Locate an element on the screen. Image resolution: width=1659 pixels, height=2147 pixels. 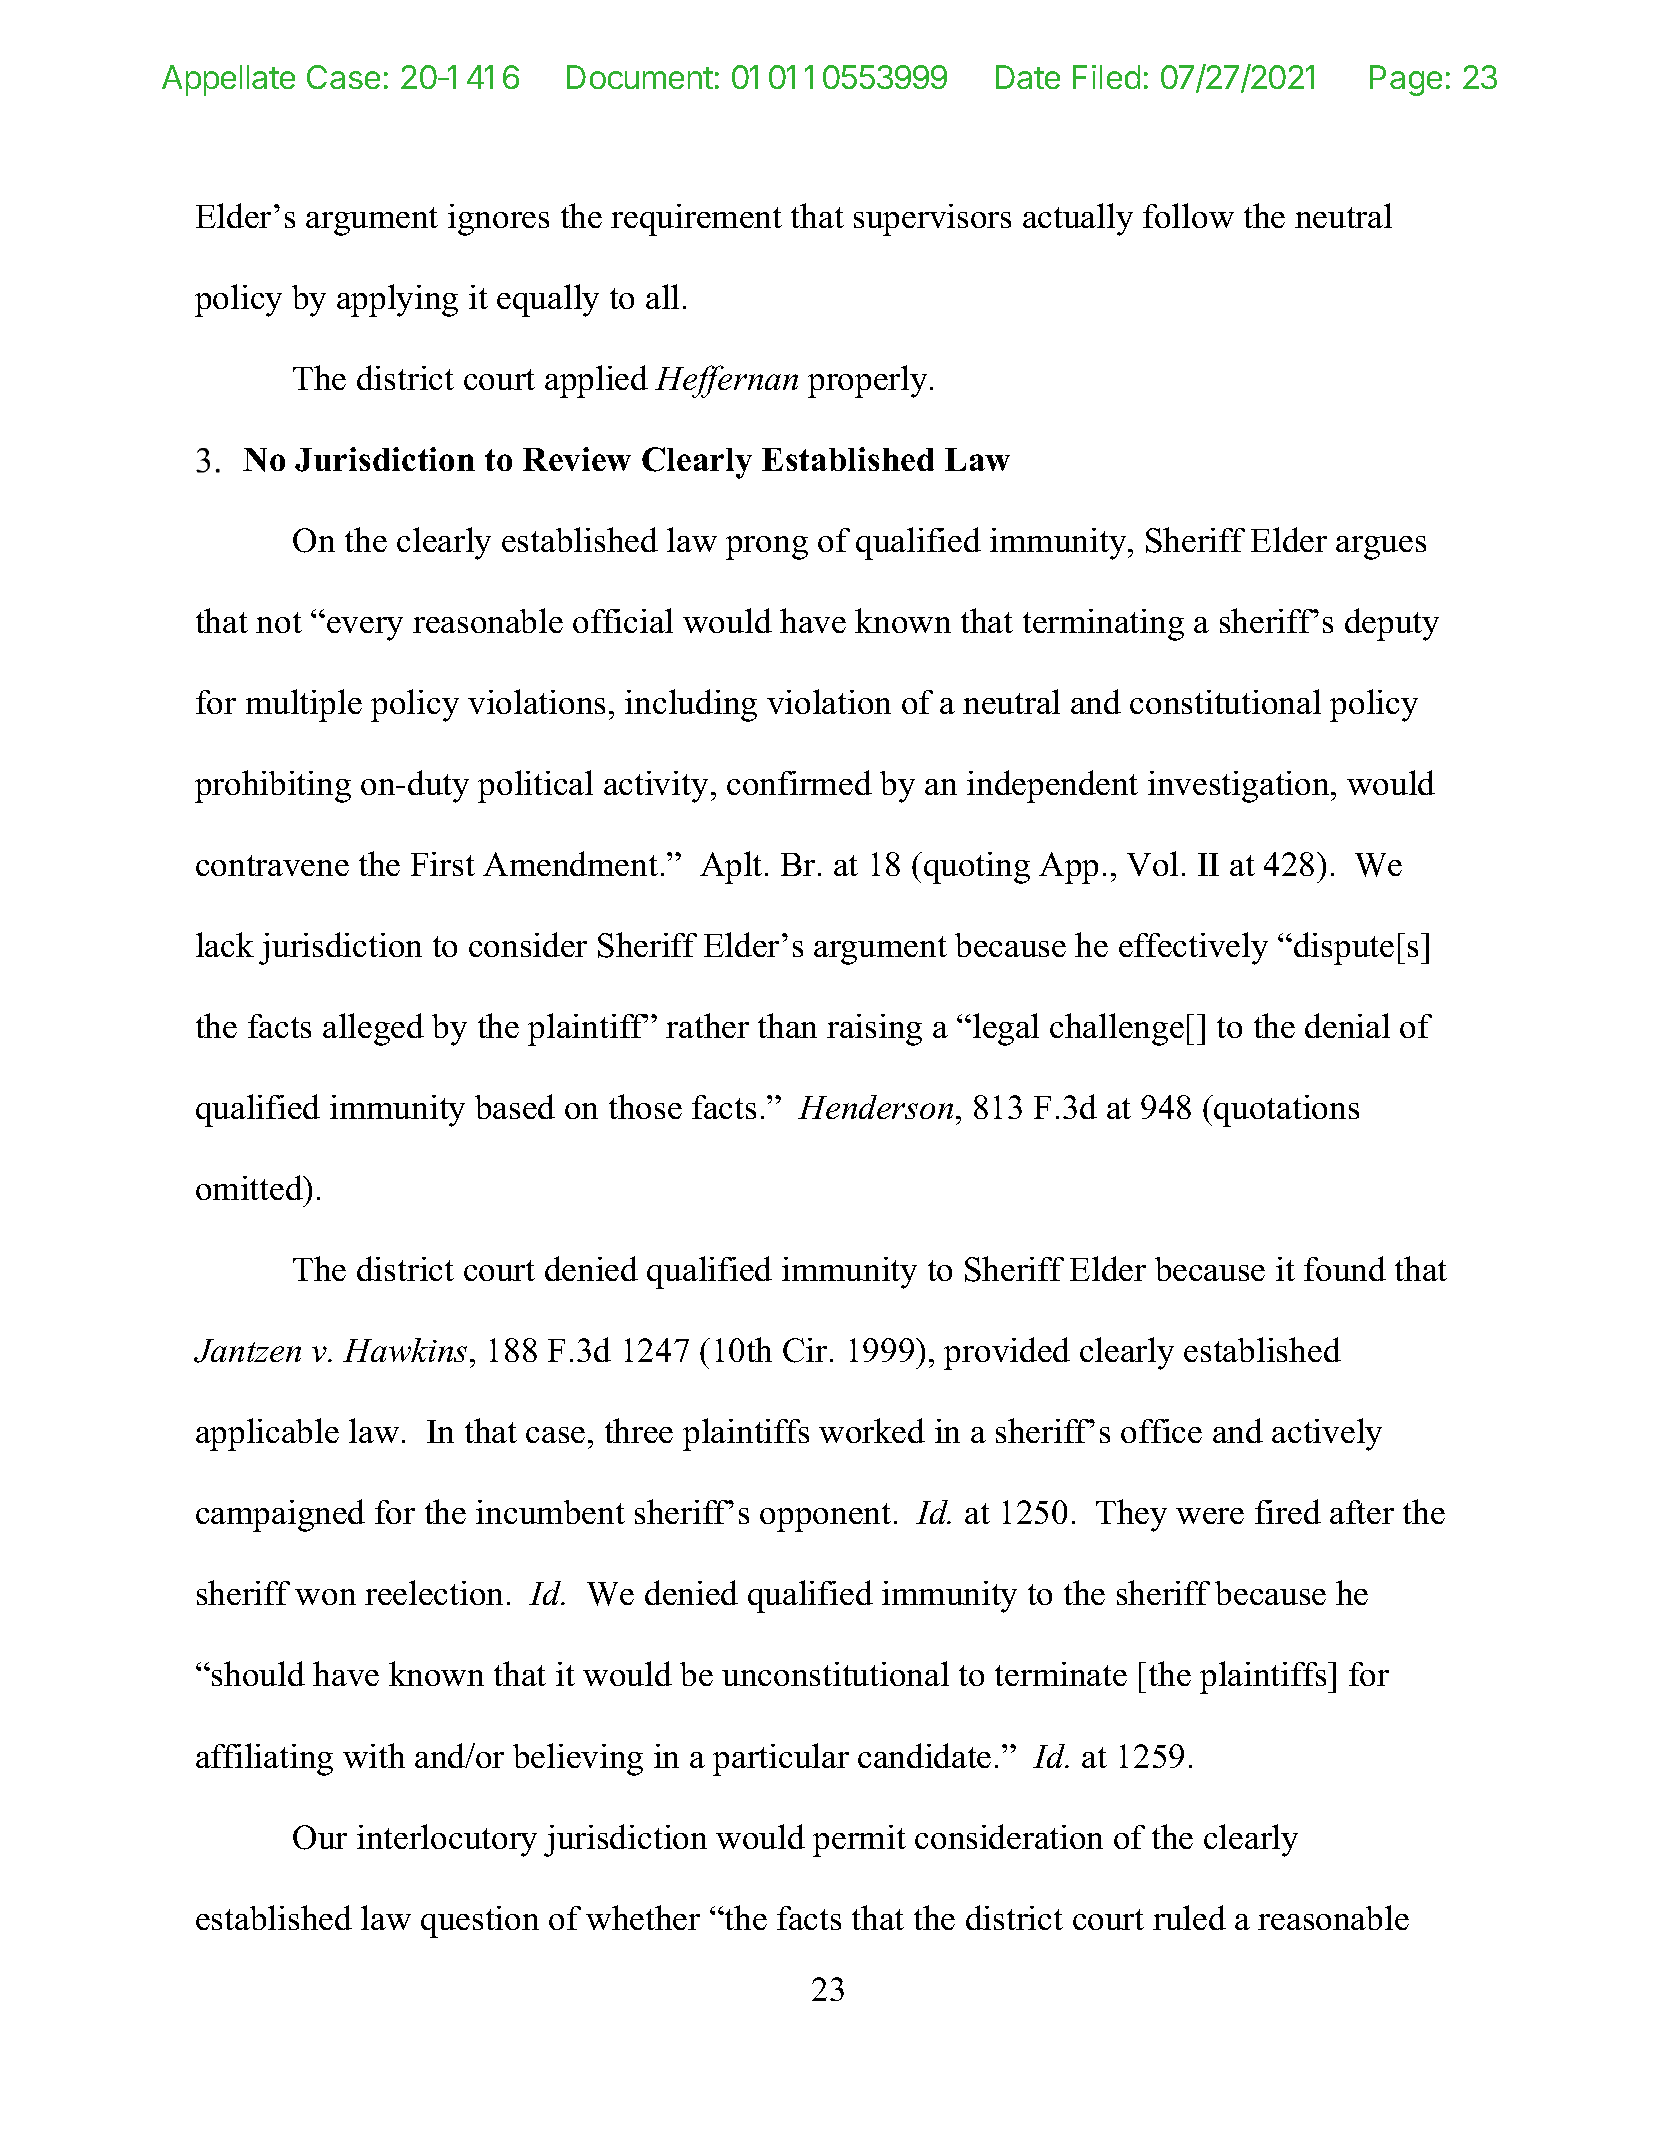
Appellate is located at coordinates (228, 80).
